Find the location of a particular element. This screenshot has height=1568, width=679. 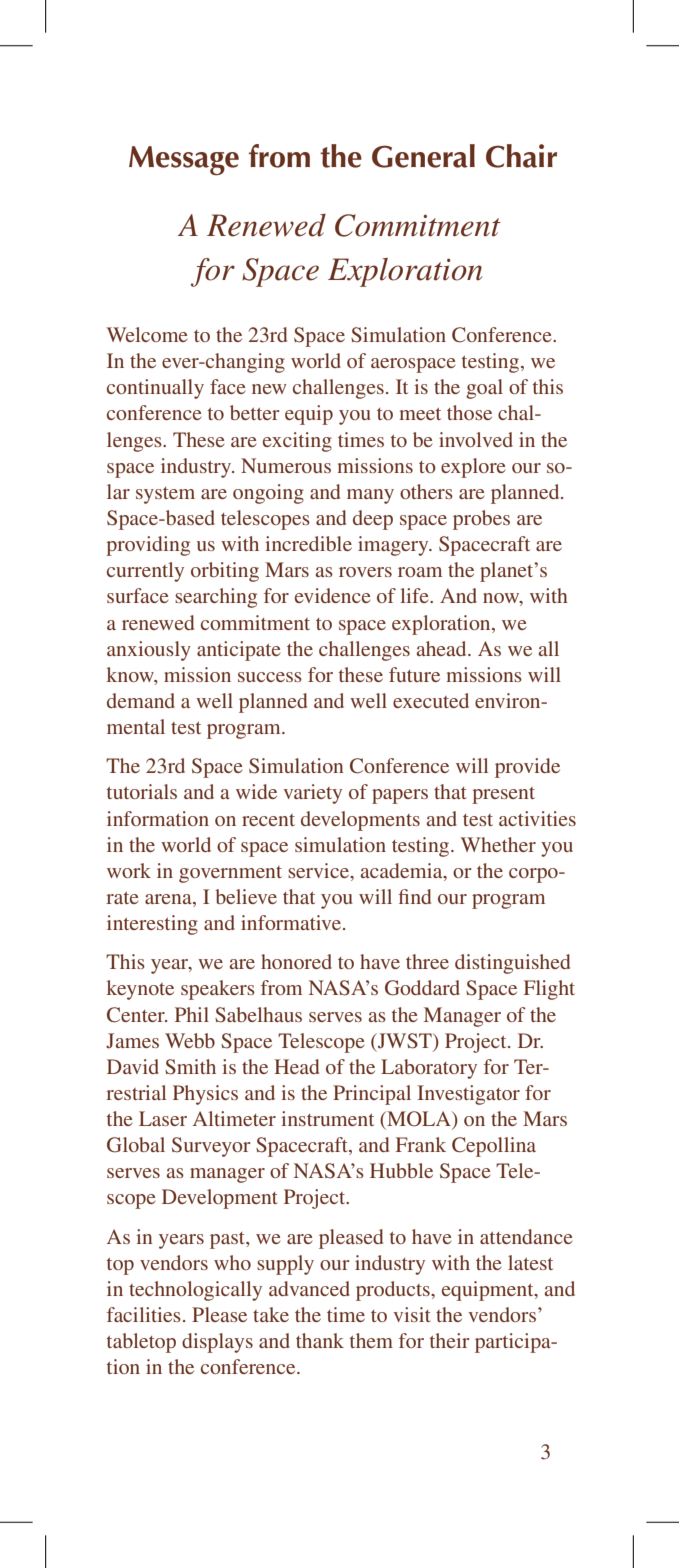

distinguished is located at coordinates (512, 964).
